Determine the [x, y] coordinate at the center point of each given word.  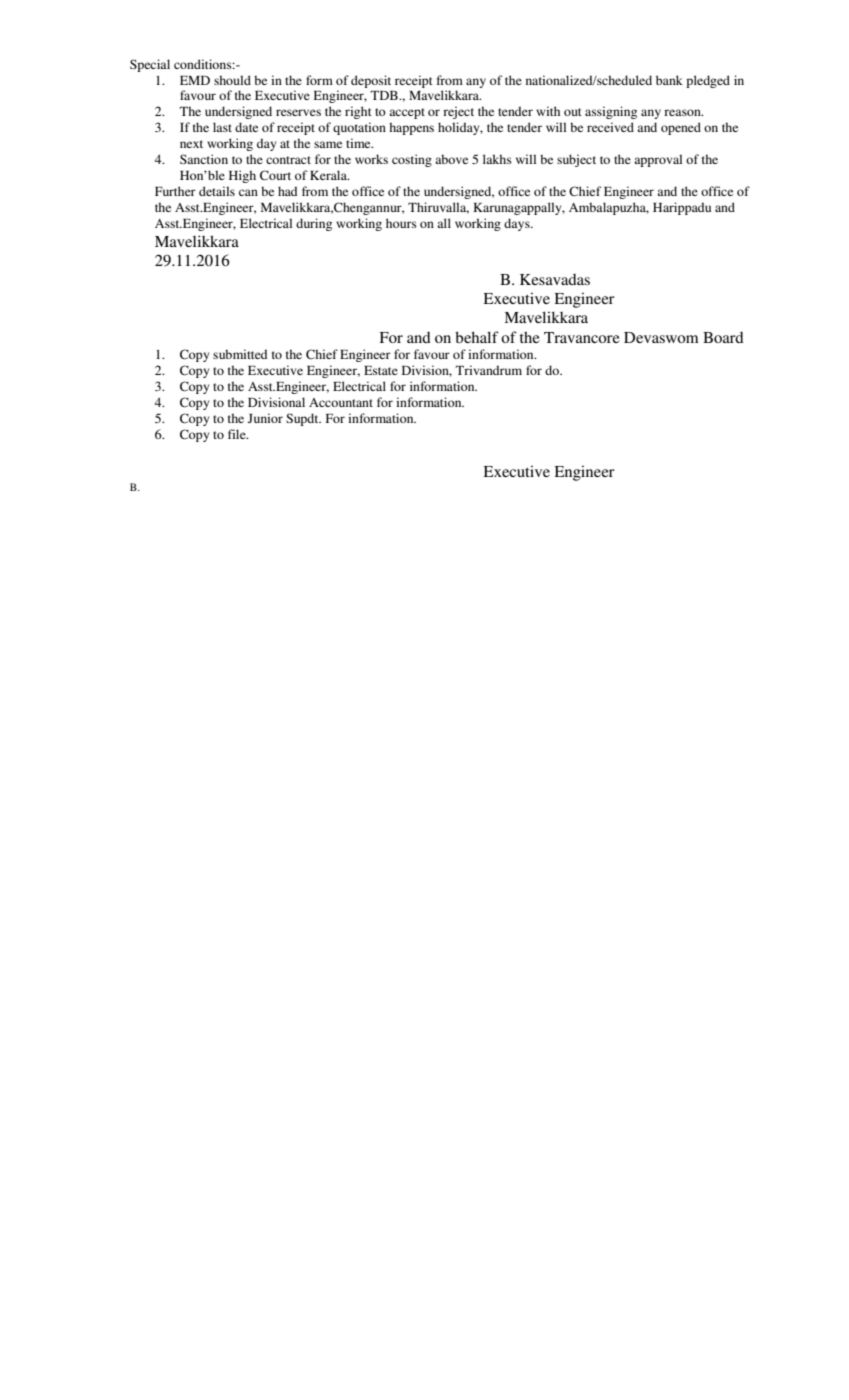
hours [401, 223]
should [232, 80]
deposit [371, 81]
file [238, 434]
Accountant [341, 402]
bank [669, 80]
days [518, 224]
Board [723, 337]
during [314, 224]
